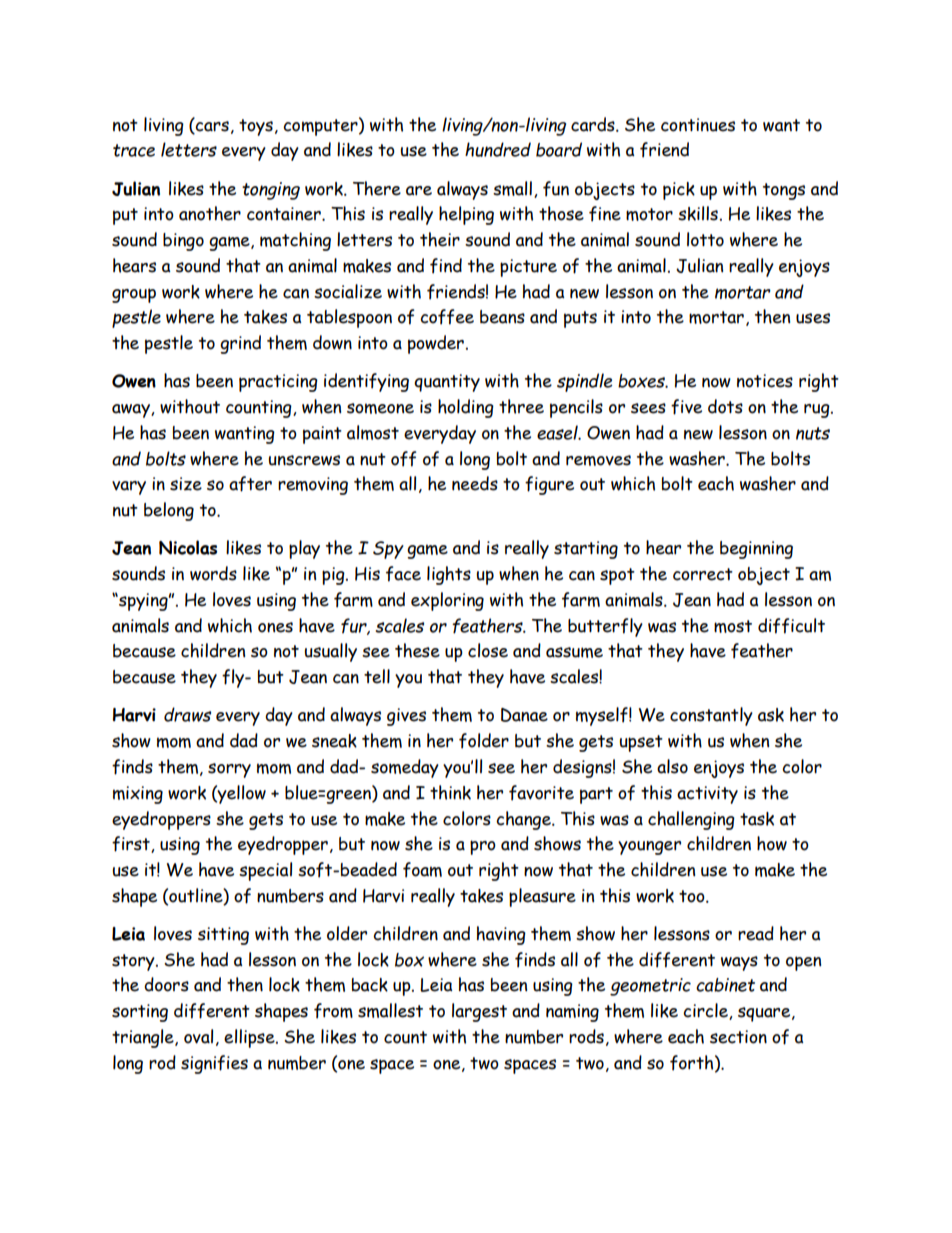  Describe the element at coordinates (498, 149) in the image. I see `hundred` at that location.
